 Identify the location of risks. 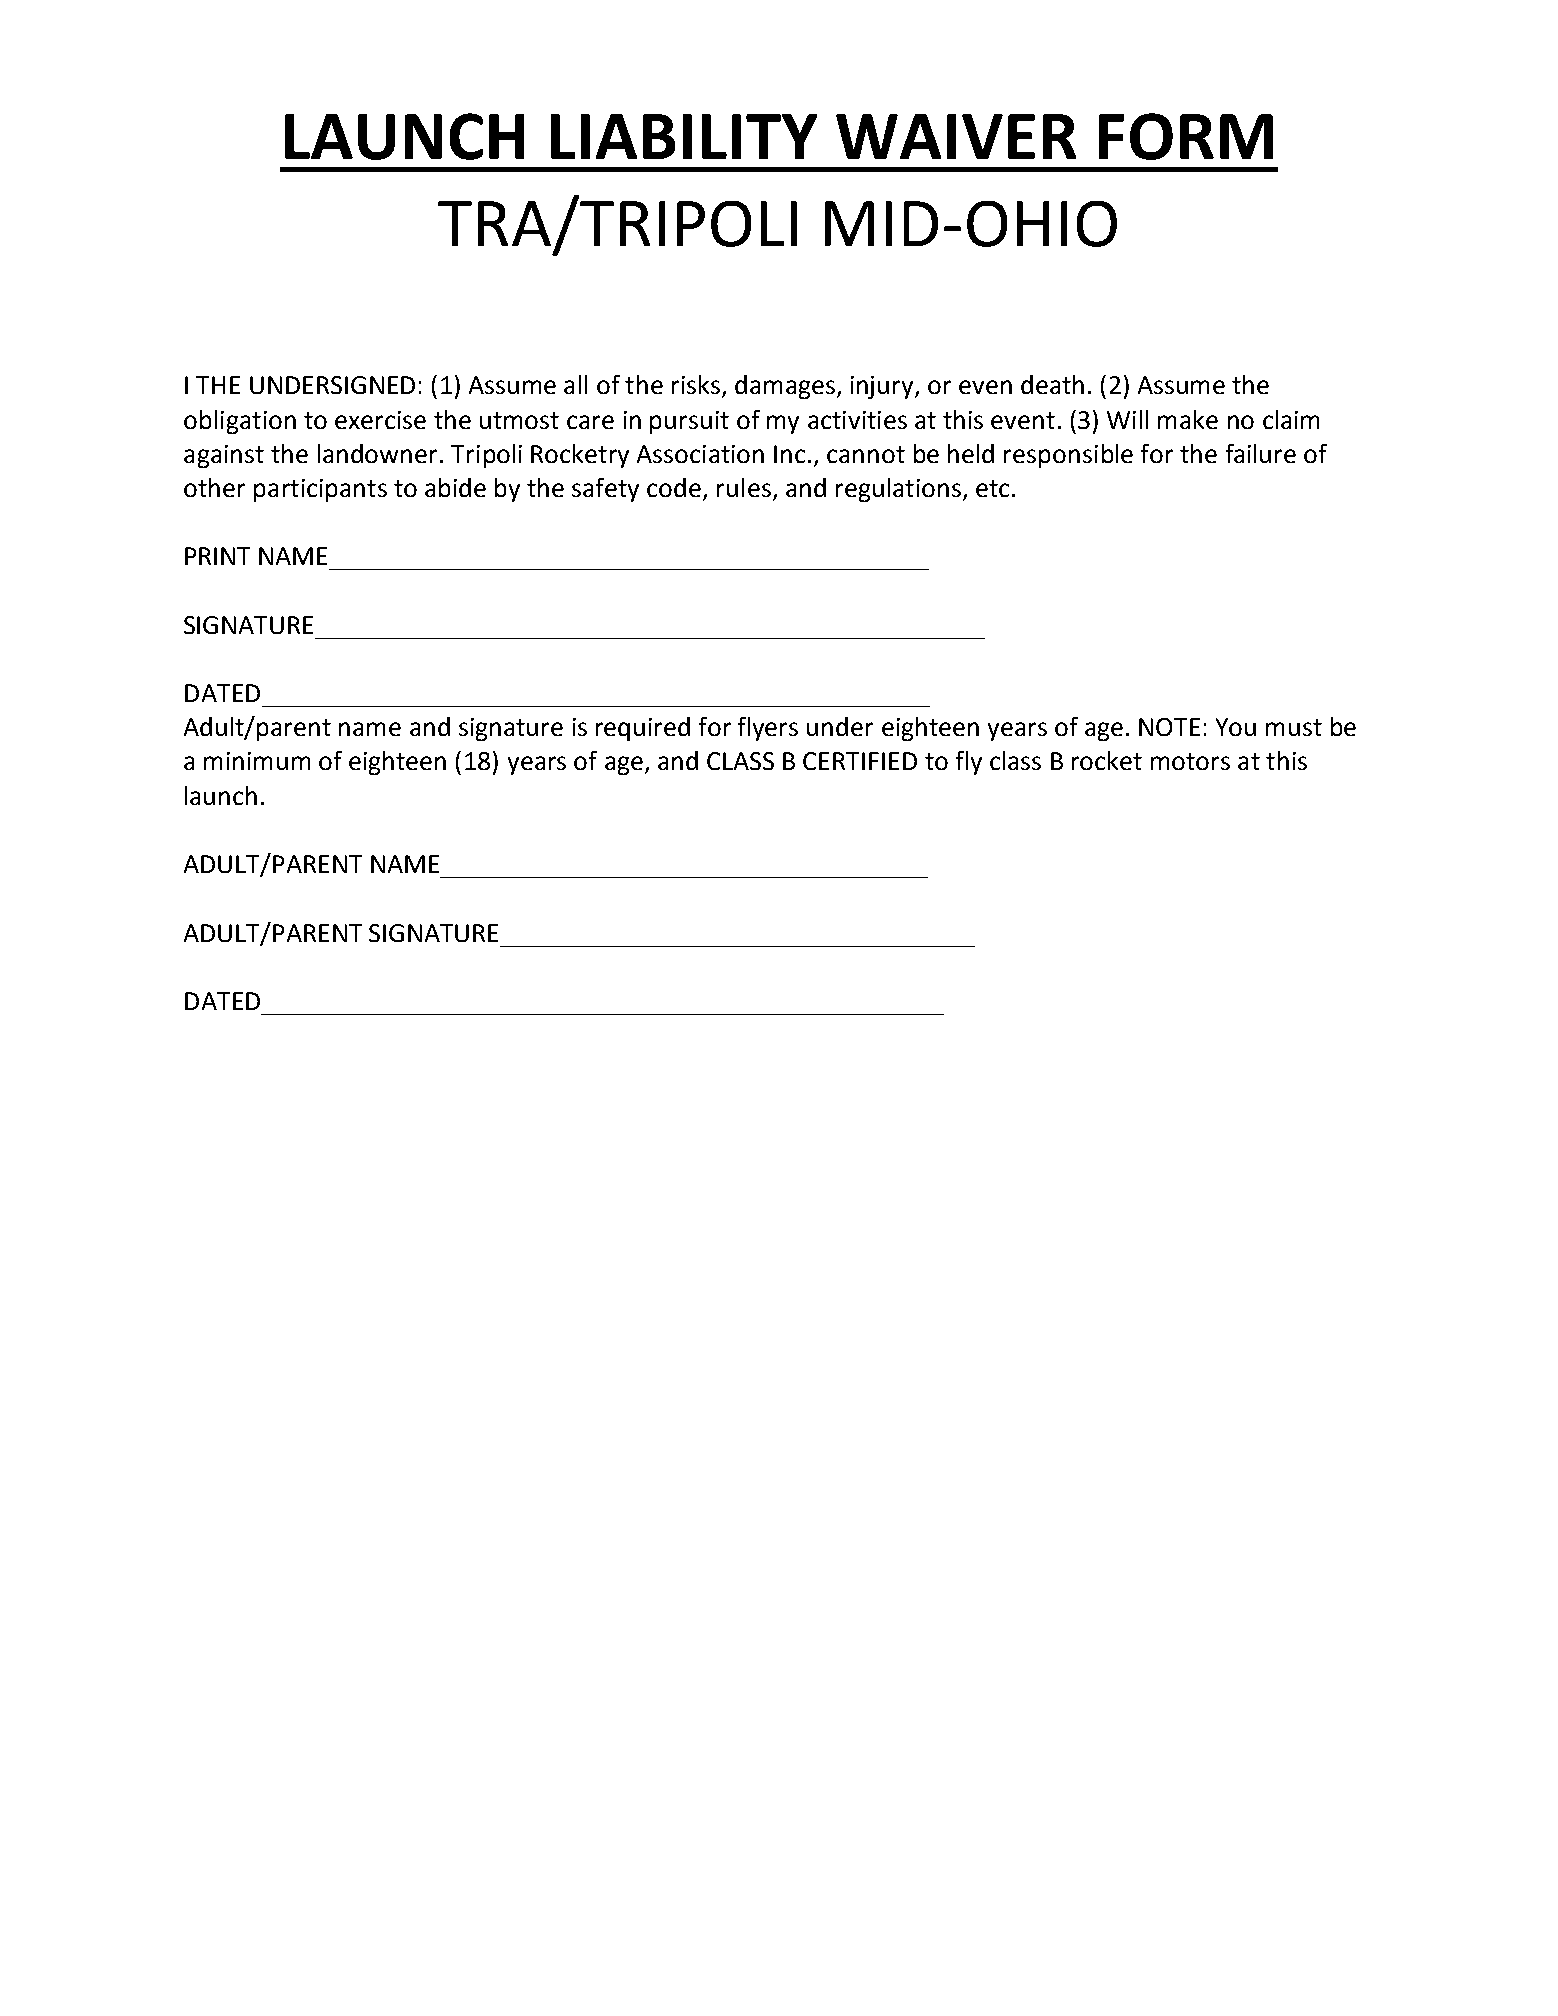
(696, 384).
